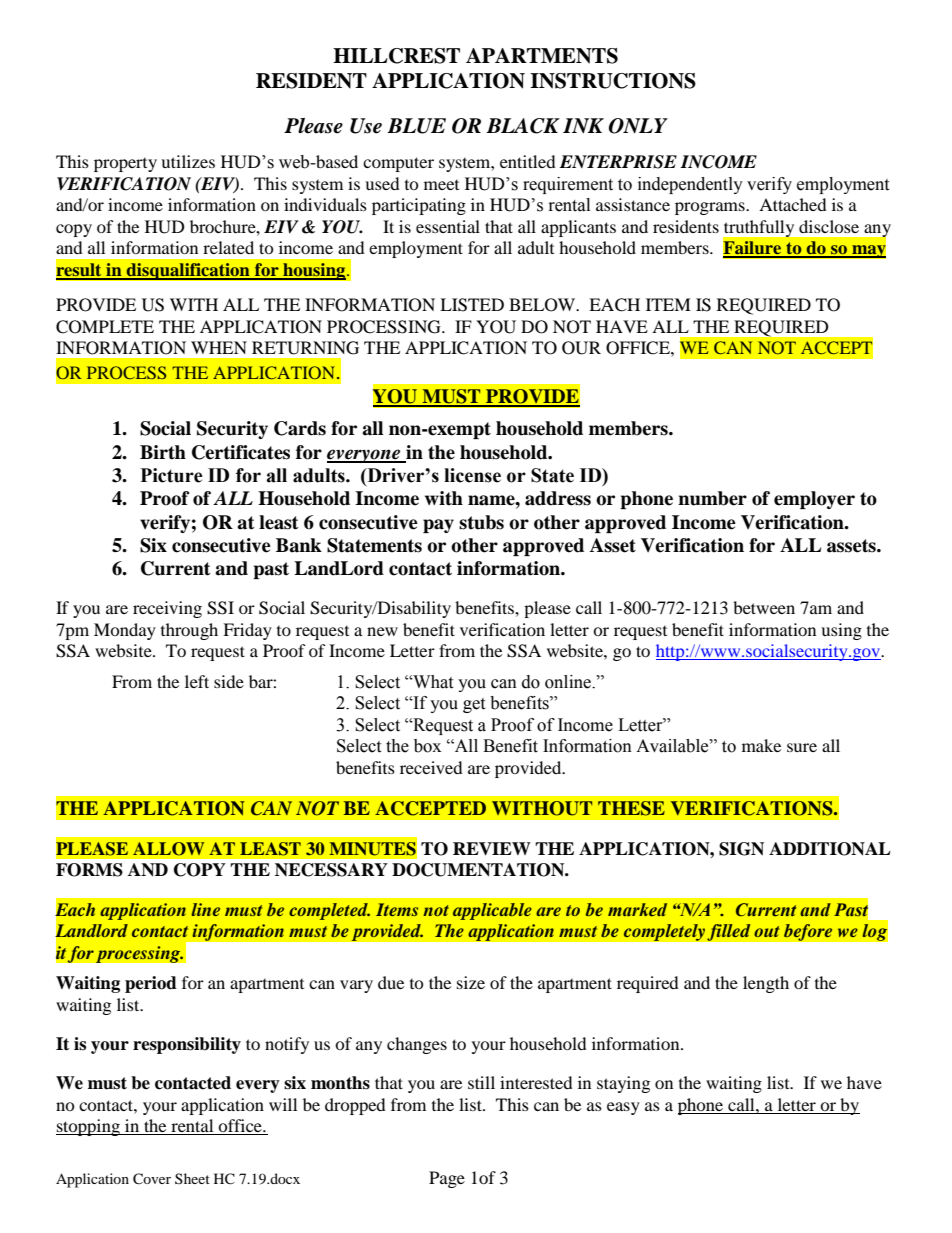 The width and height of the screenshot is (952, 1233). What do you see at coordinates (431, 767) in the screenshot?
I see `received` at bounding box center [431, 767].
